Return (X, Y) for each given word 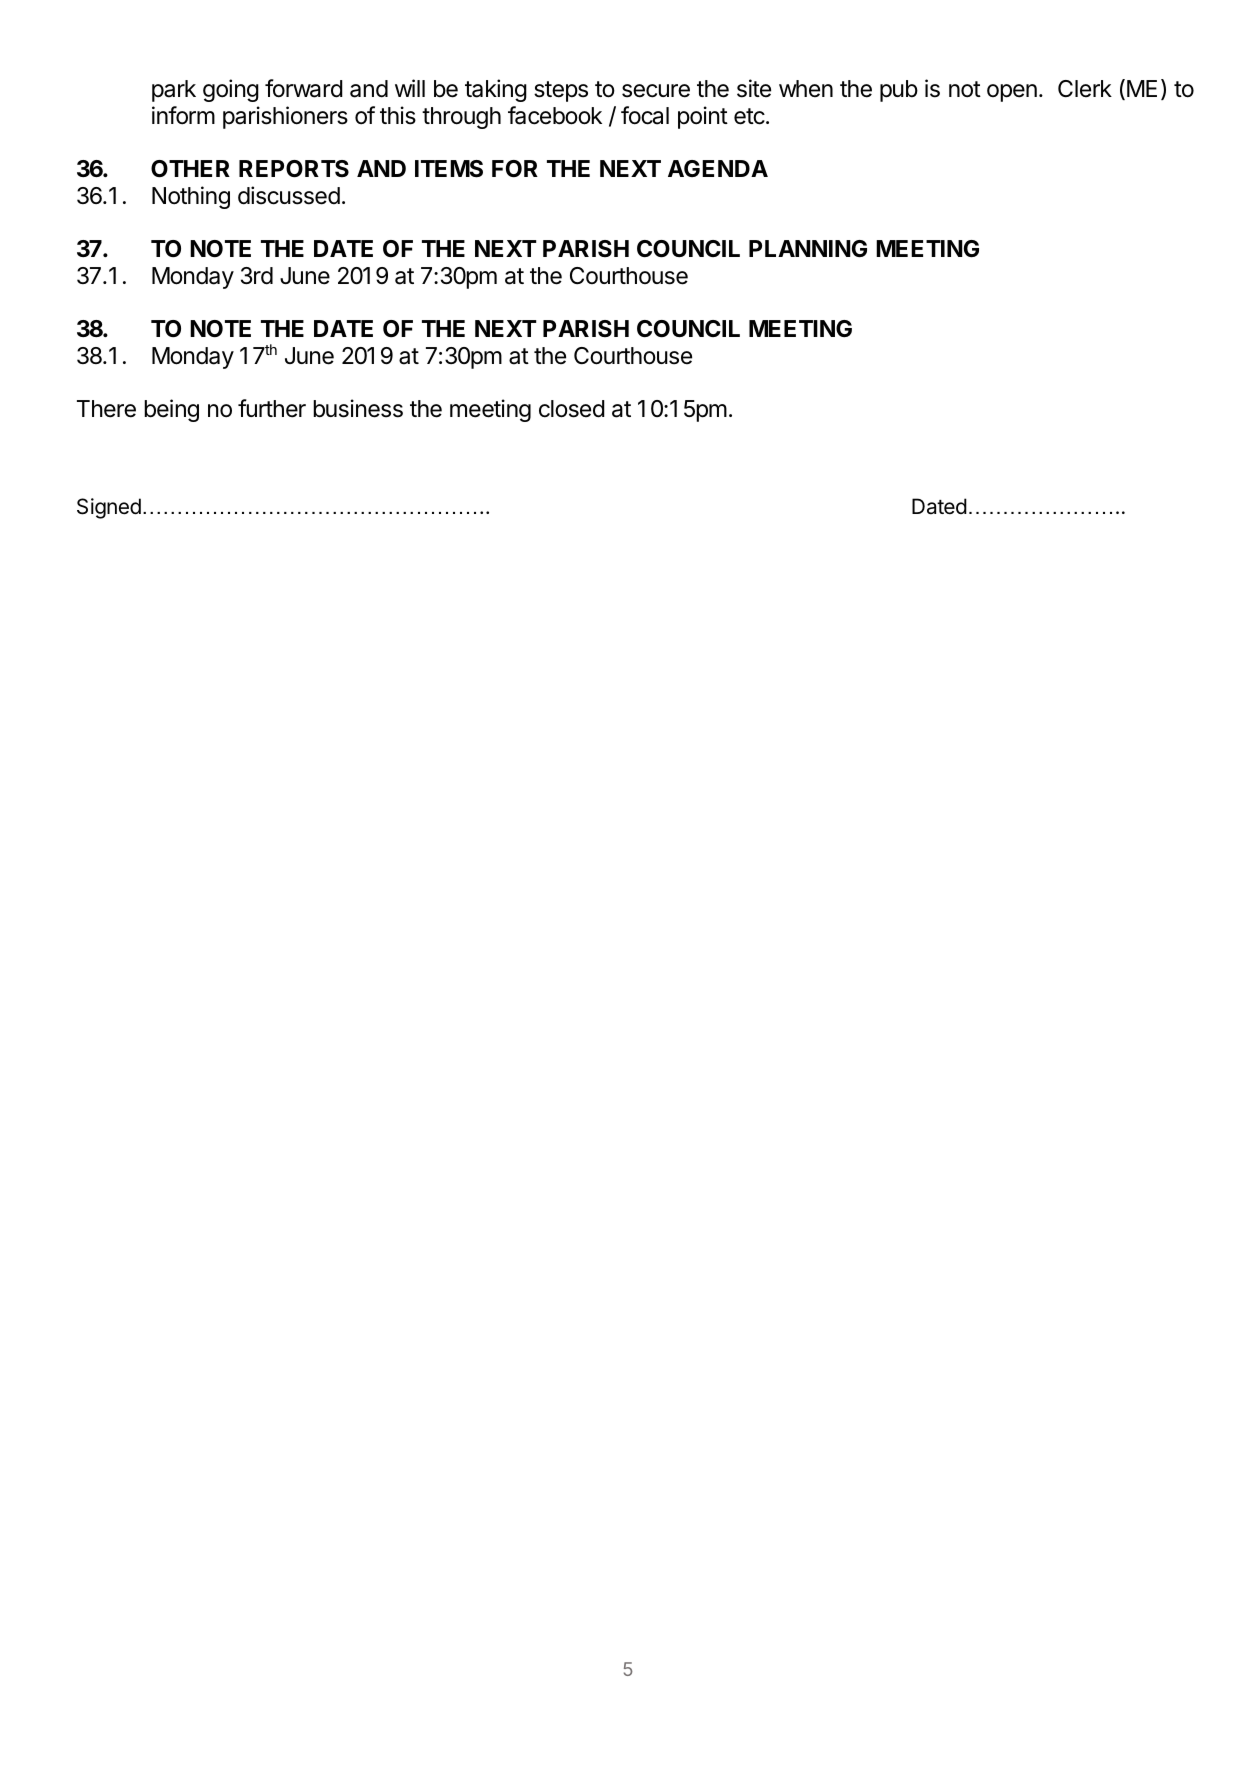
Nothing (191, 197)
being (171, 410)
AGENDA (718, 168)
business (358, 408)
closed (572, 409)
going (231, 90)
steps (561, 91)
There (106, 409)
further (272, 408)
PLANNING (808, 248)
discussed (289, 195)
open (1012, 93)
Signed (109, 508)
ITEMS (449, 169)
